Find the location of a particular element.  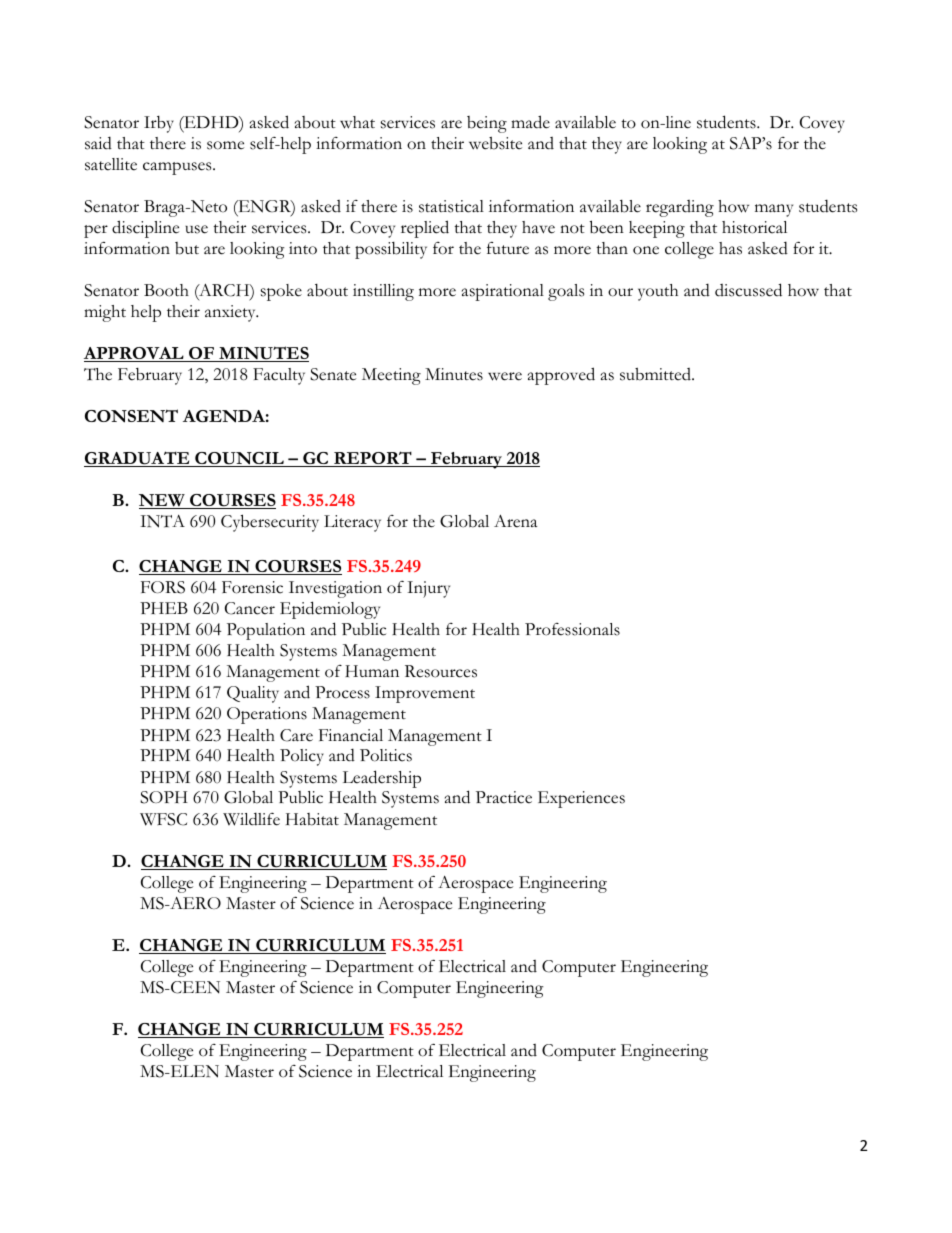

SOPH is located at coordinates (164, 797).
